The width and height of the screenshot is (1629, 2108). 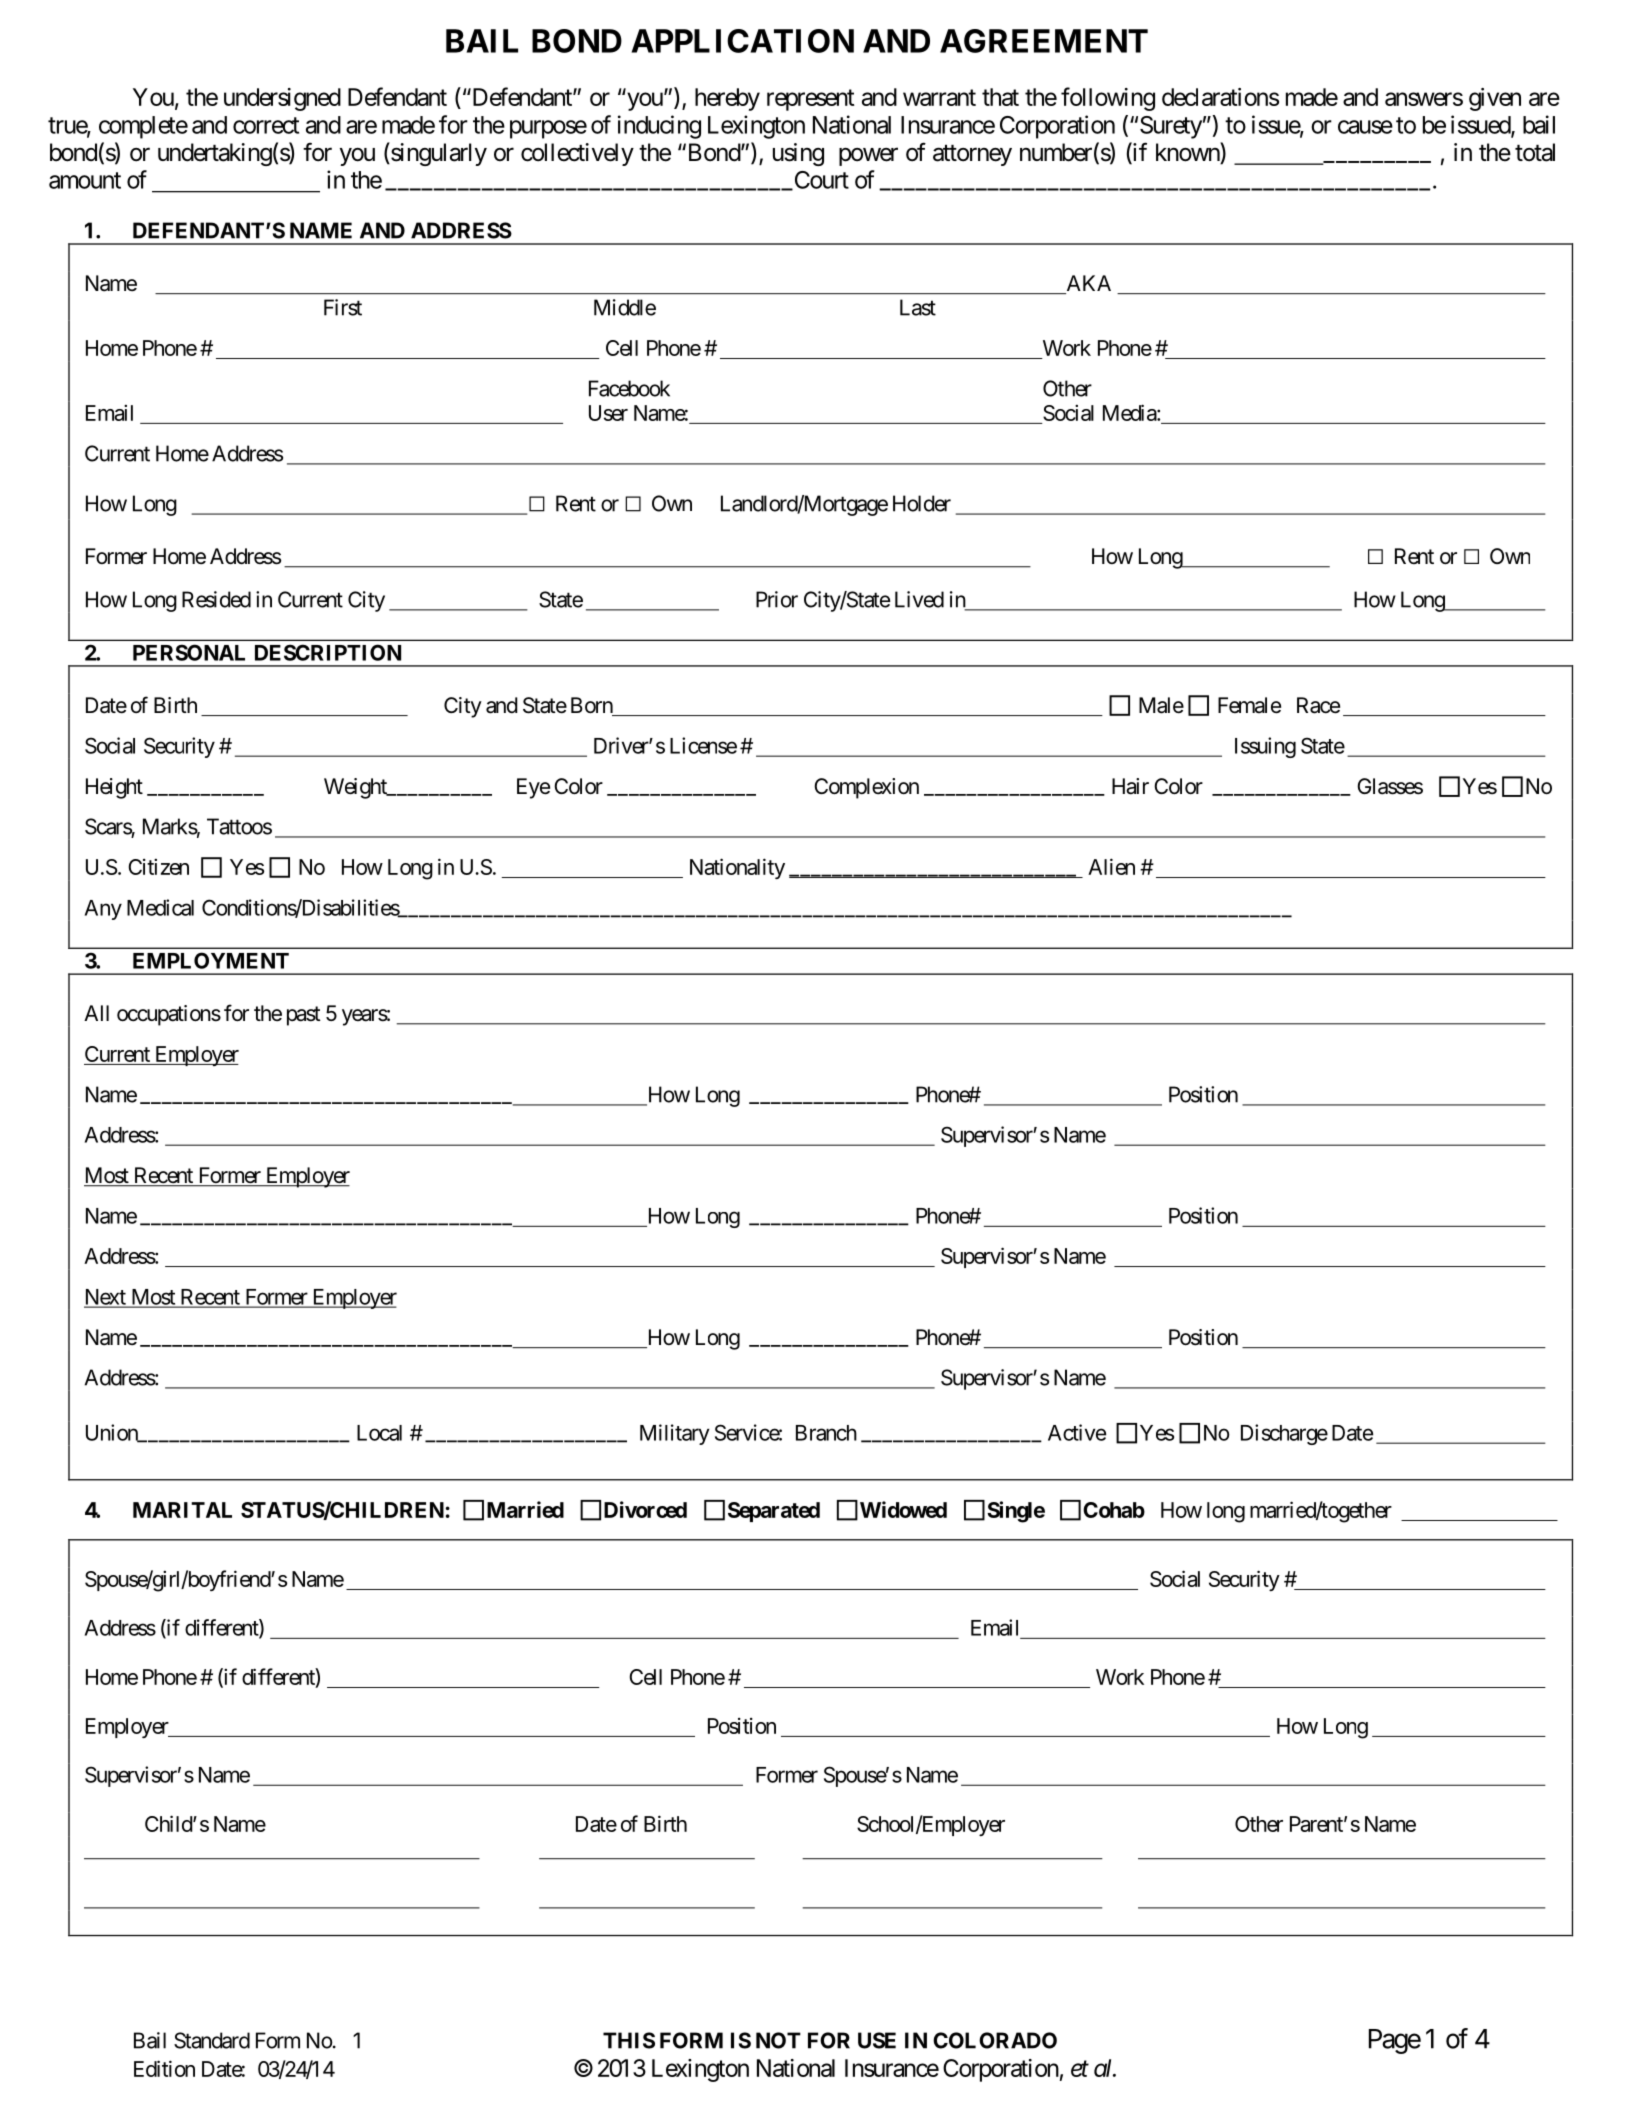 I want to click on Standard, so click(x=212, y=2040).
